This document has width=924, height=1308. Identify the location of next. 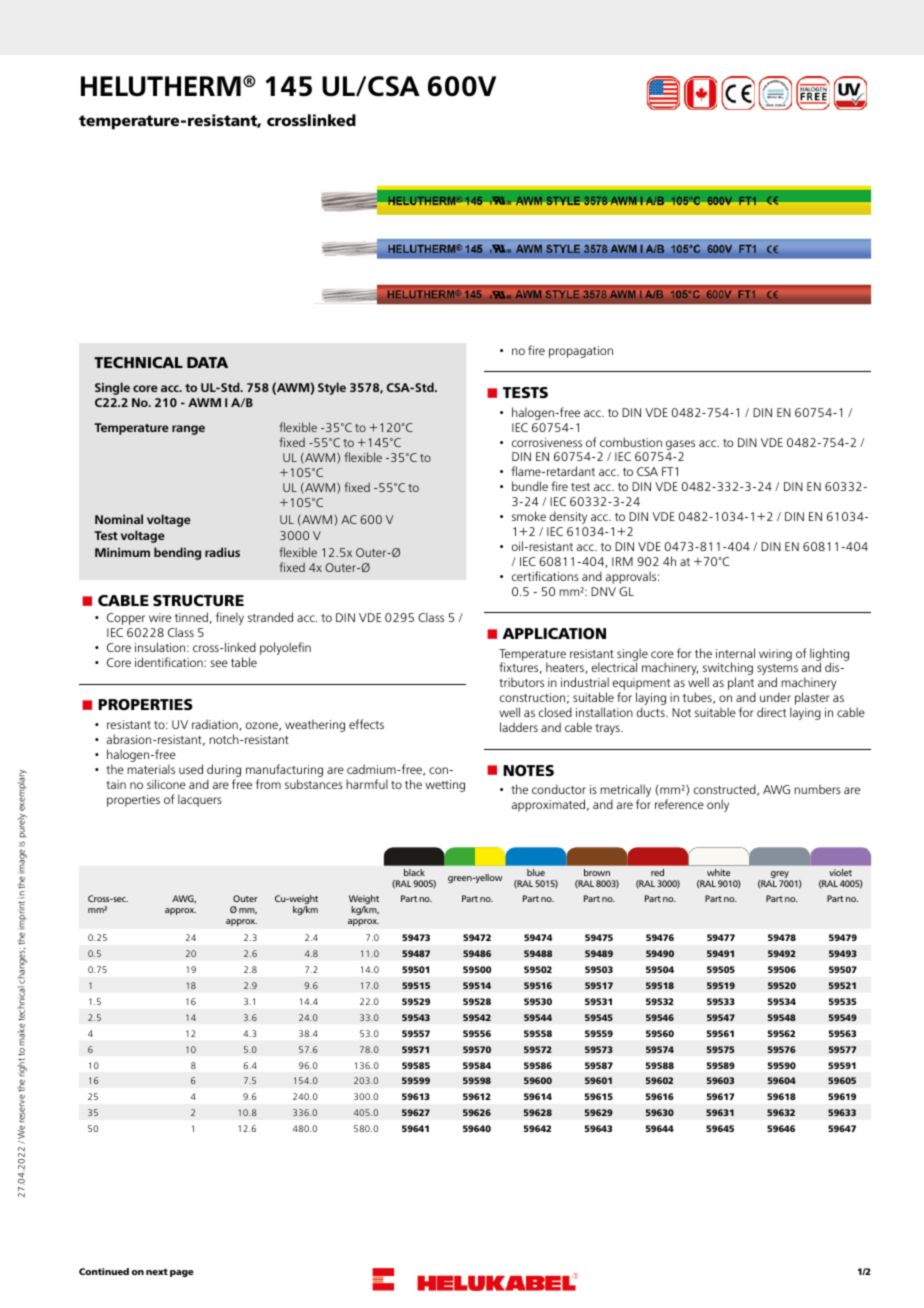
(157, 1271).
